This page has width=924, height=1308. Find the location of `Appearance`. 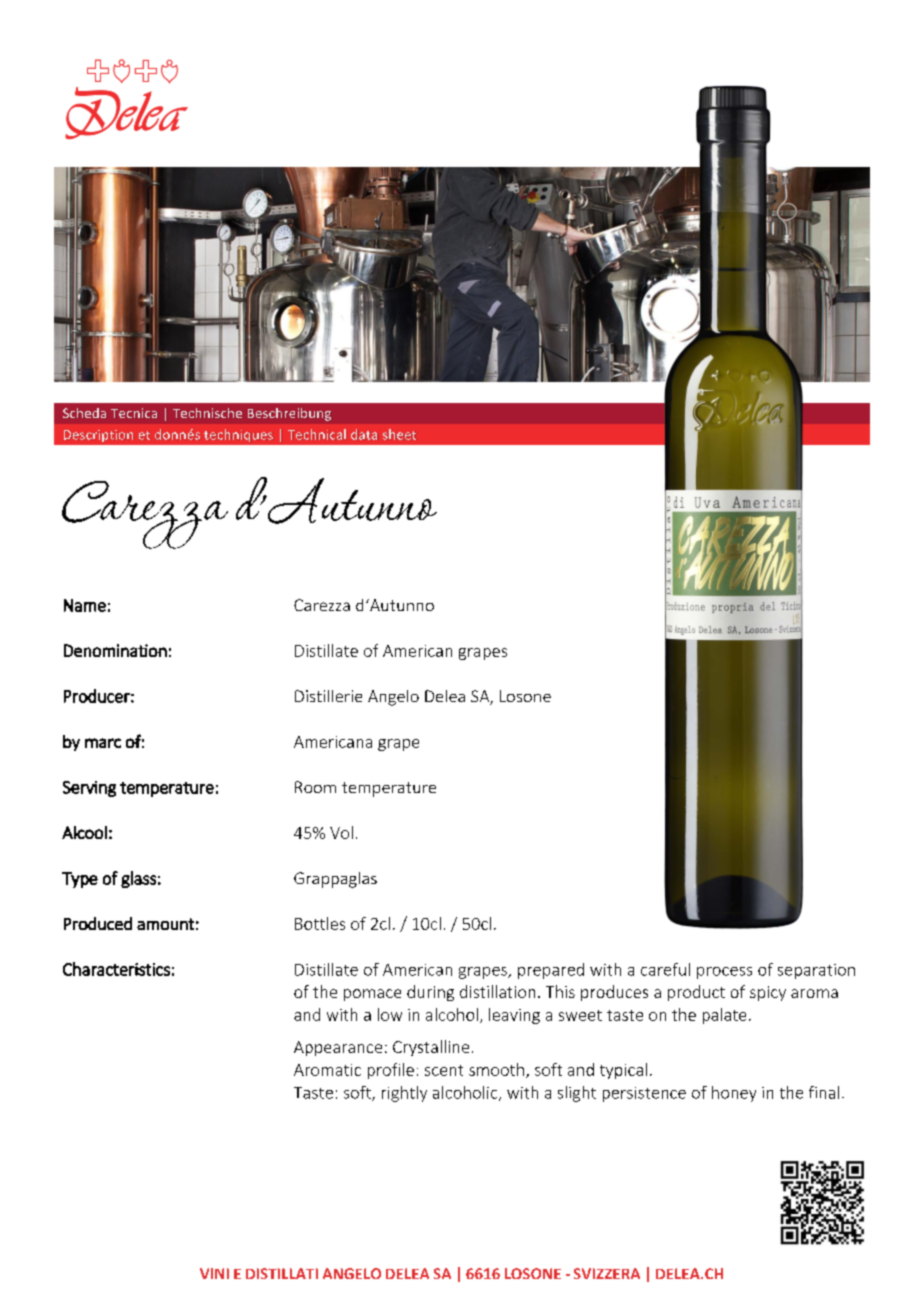

Appearance is located at coordinates (338, 1048).
